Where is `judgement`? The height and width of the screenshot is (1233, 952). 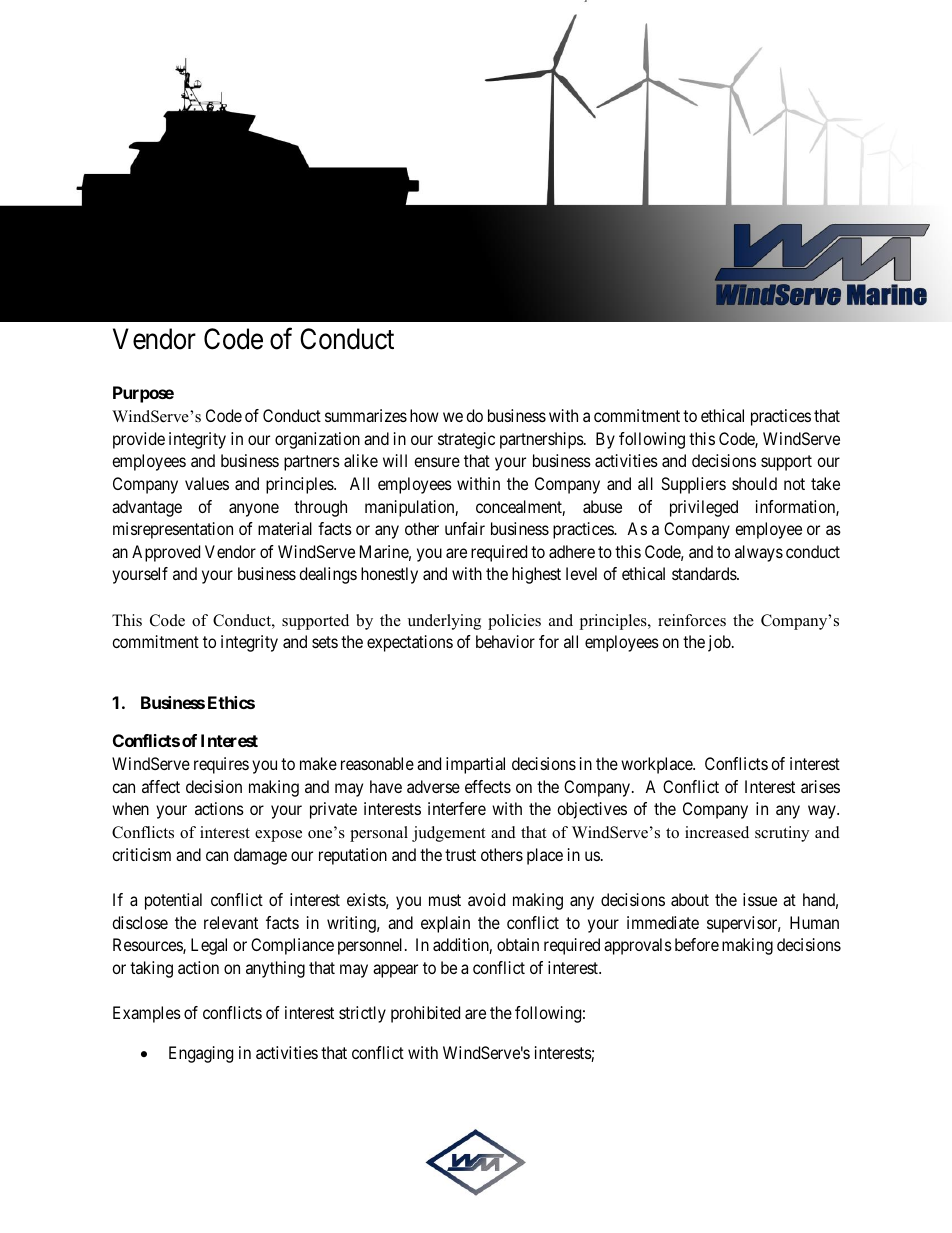 judgement is located at coordinates (448, 834).
